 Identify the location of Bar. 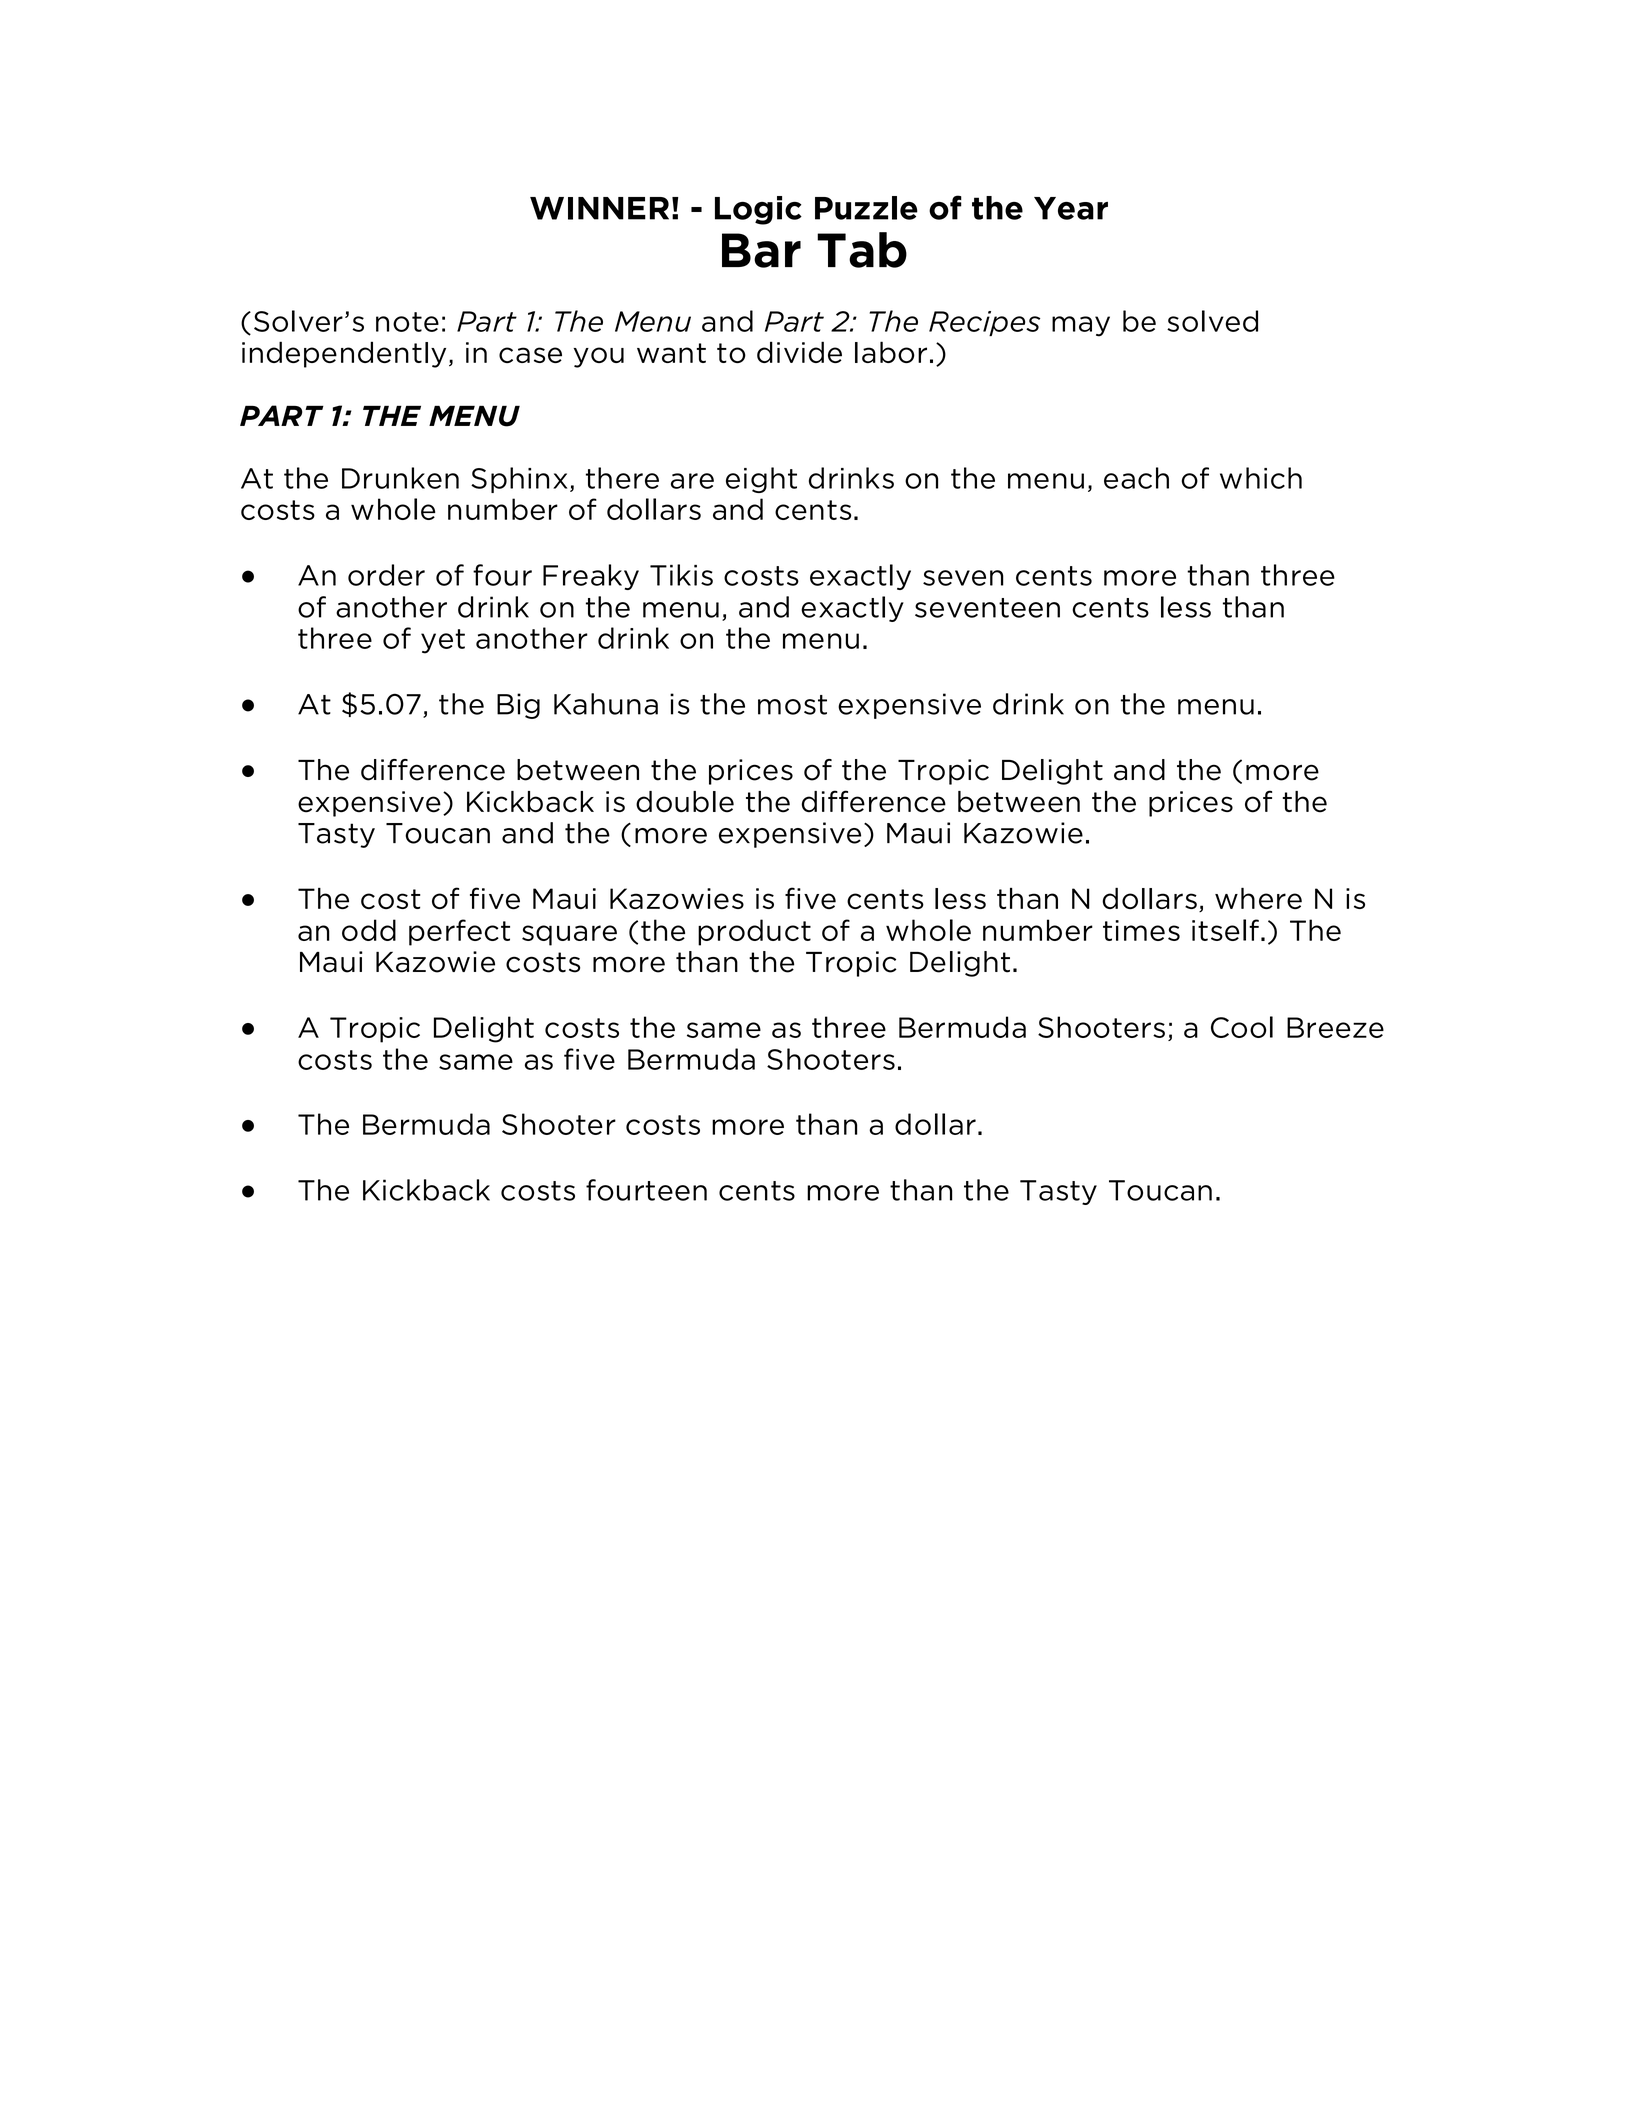
(761, 250).
